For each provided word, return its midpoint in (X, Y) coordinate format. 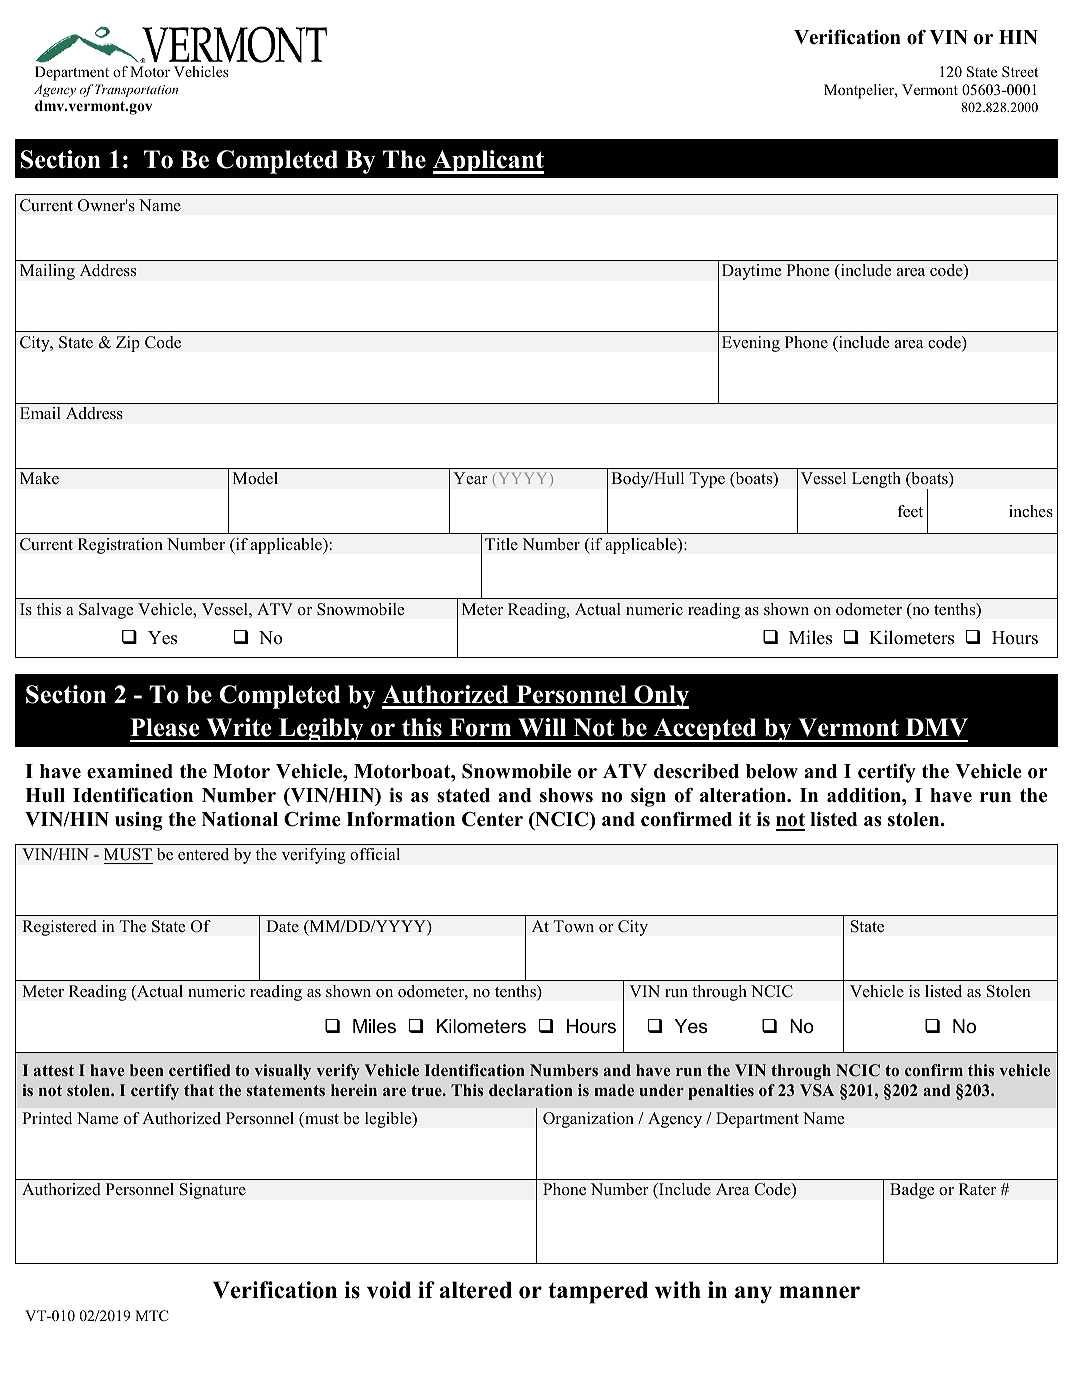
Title (501, 544)
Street (1020, 71)
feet (910, 511)
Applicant (488, 162)
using (139, 821)
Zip (128, 344)
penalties (721, 1092)
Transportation (136, 90)
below (772, 771)
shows (566, 795)
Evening (751, 344)
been (147, 1070)
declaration (531, 1090)
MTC (151, 1316)
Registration (120, 546)
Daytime (751, 272)
